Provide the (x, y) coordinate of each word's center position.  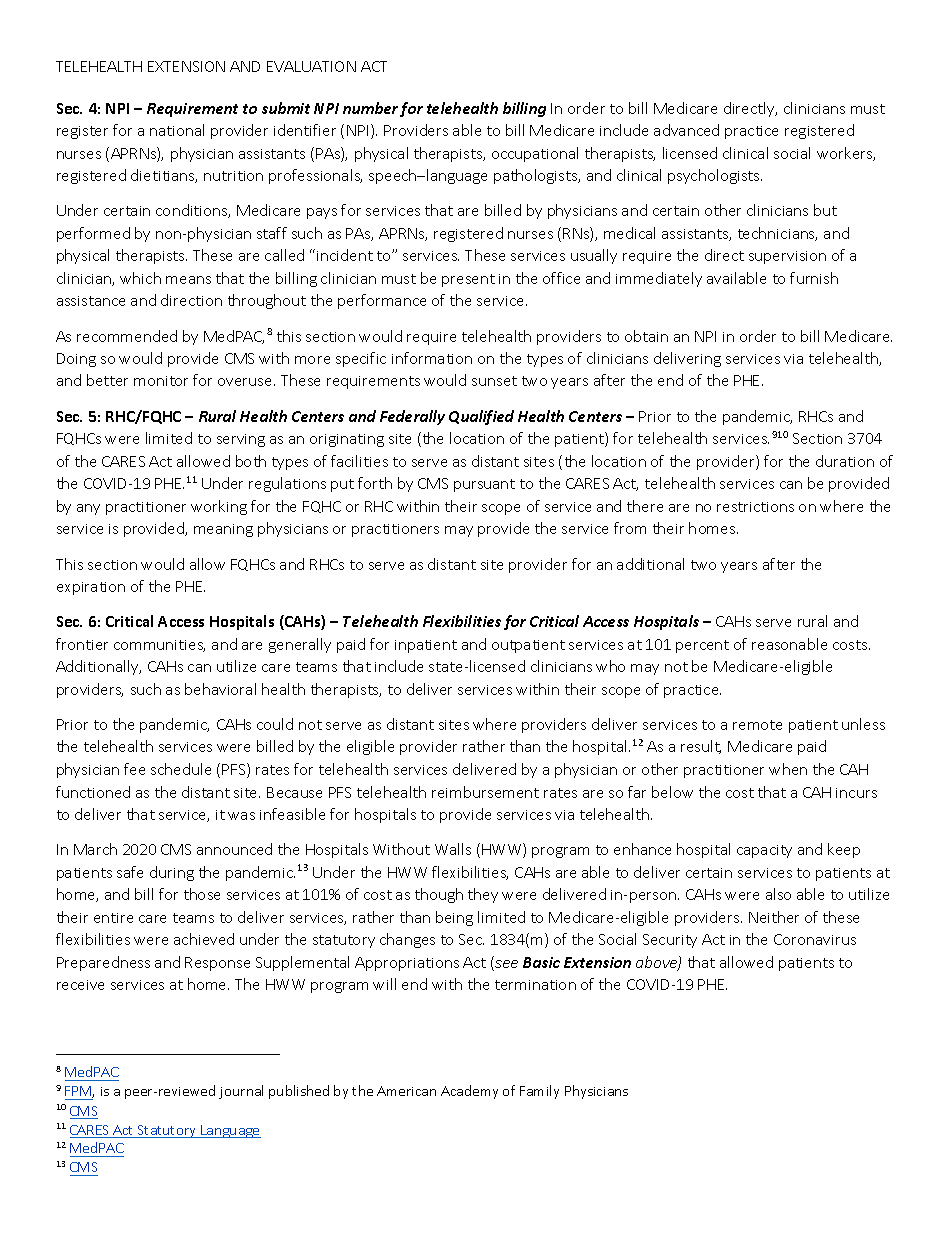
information (432, 358)
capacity (764, 851)
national (177, 130)
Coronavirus (815, 939)
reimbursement (485, 792)
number (370, 108)
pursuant (484, 485)
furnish (814, 278)
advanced (686, 130)
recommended (127, 336)
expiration (91, 588)
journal (241, 1092)
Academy (469, 1092)
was (241, 816)
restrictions (755, 507)
